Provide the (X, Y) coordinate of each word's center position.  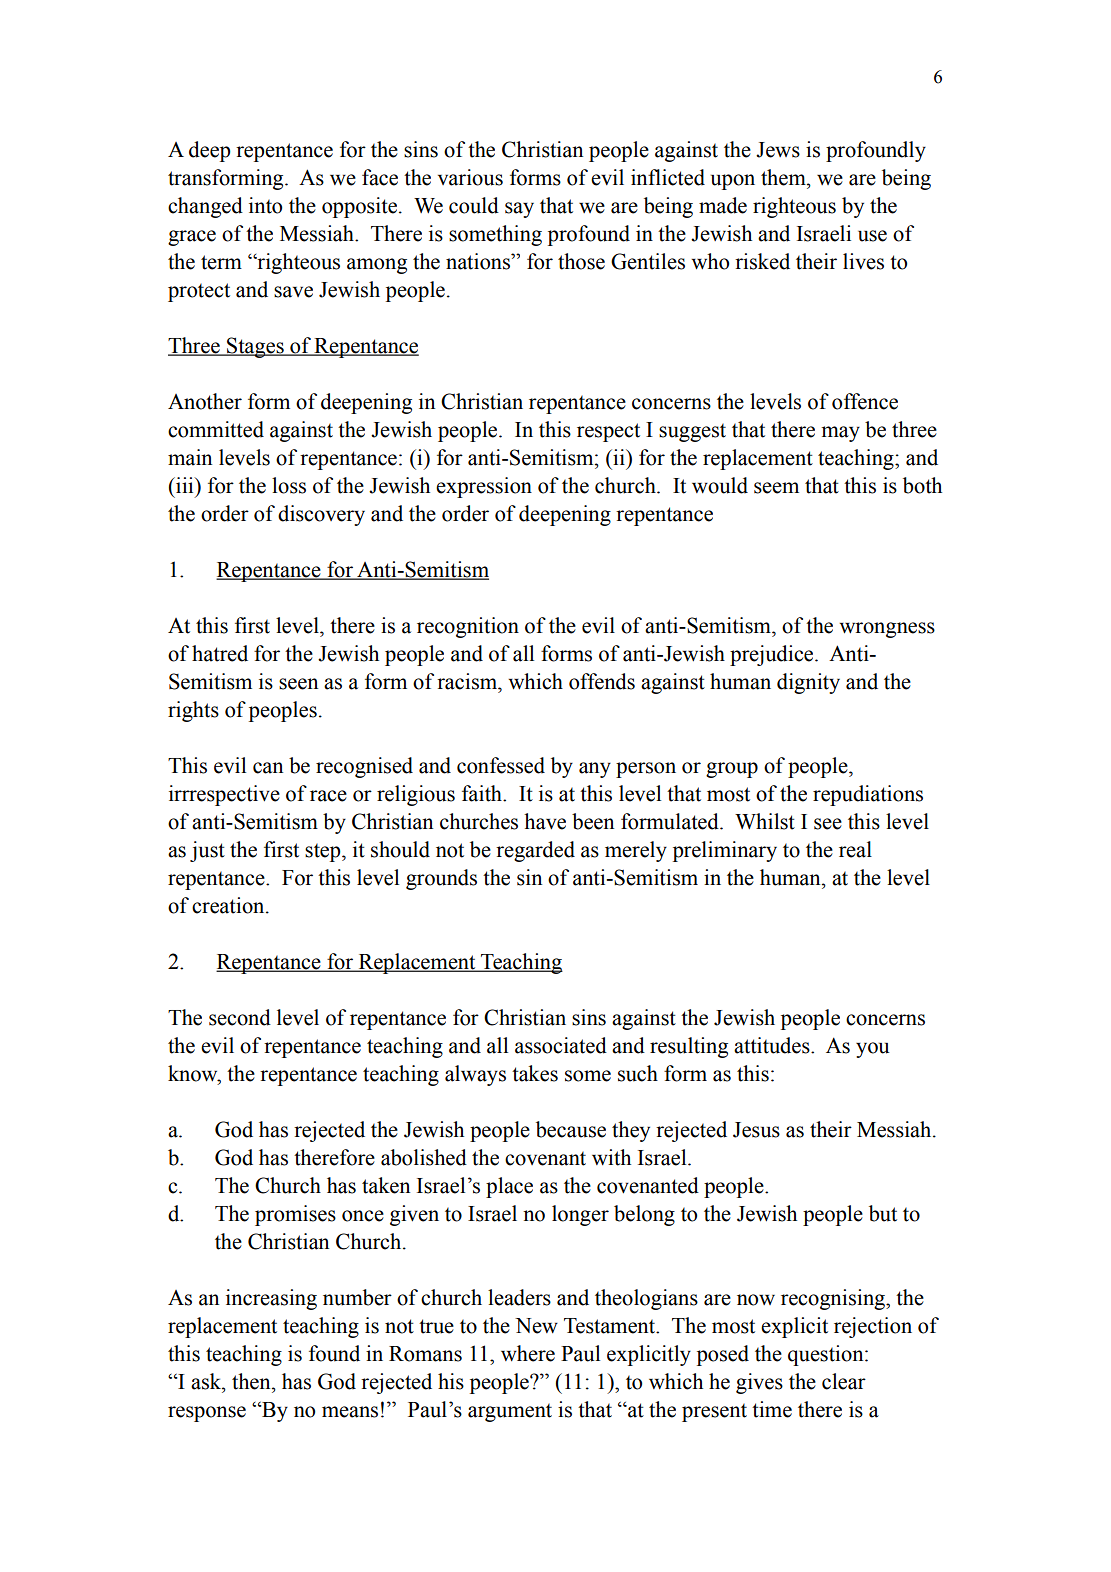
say (519, 210)
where (528, 1353)
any (595, 770)
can (268, 768)
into (265, 205)
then (252, 1381)
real (855, 849)
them (784, 177)
